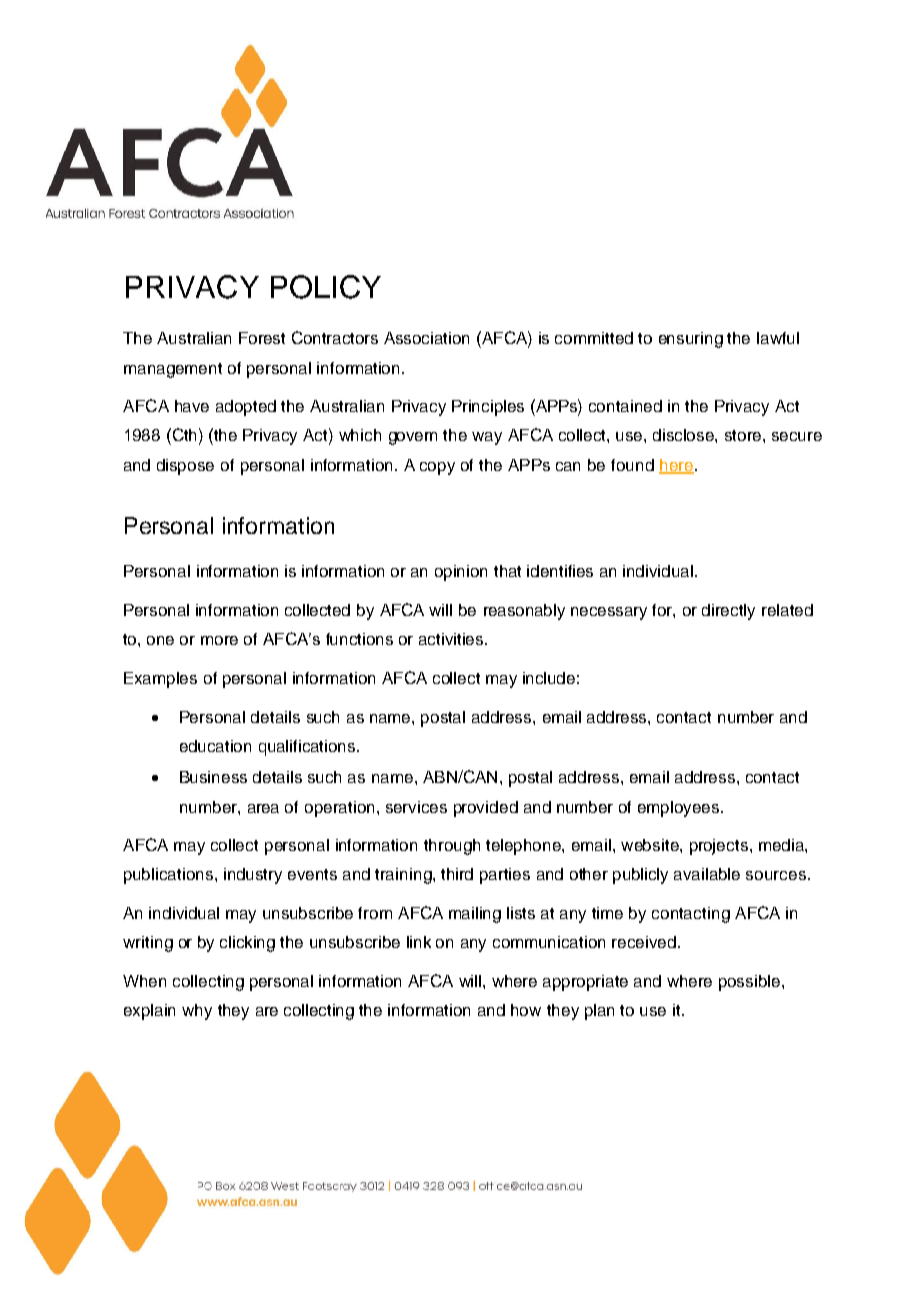 The height and width of the image is (1308, 924). What do you see at coordinates (526, 1010) in the image?
I see `how` at bounding box center [526, 1010].
